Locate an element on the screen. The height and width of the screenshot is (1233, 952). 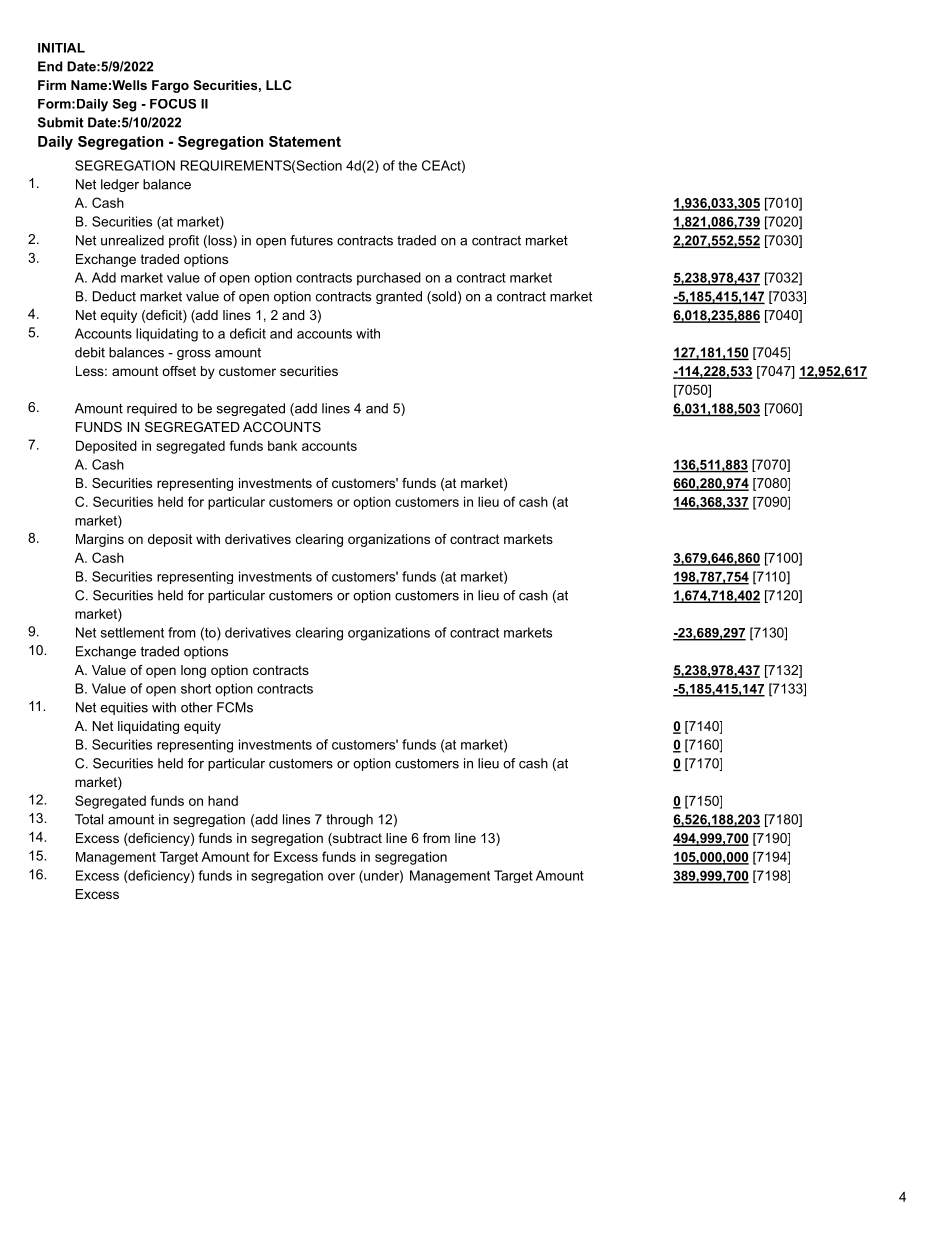
Margins is located at coordinates (100, 540).
